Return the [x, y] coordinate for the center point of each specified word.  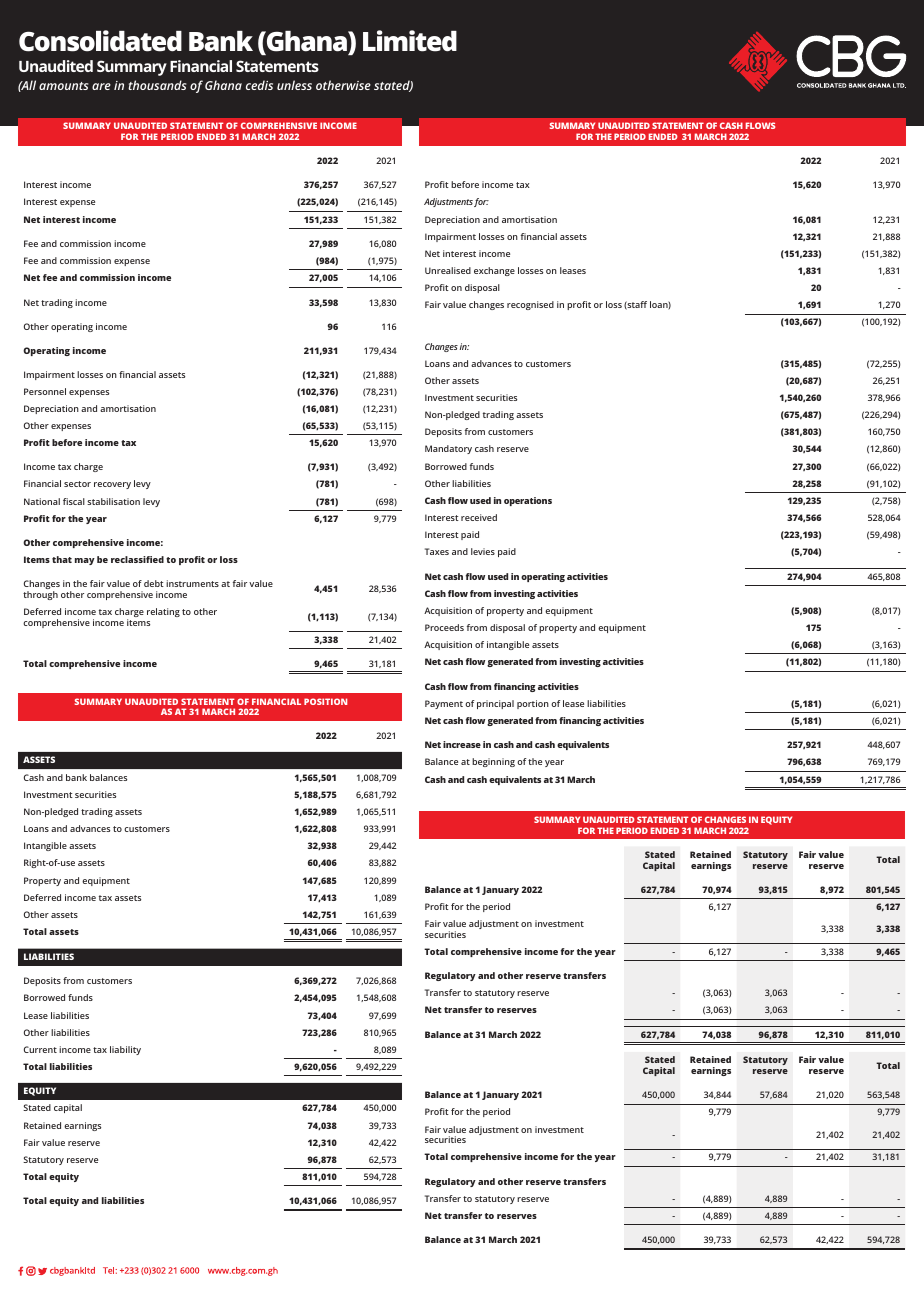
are [101, 86]
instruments [192, 583]
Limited [410, 41]
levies [483, 551]
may [85, 561]
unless [294, 85]
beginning [493, 762]
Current [40, 1049]
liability [125, 1050]
